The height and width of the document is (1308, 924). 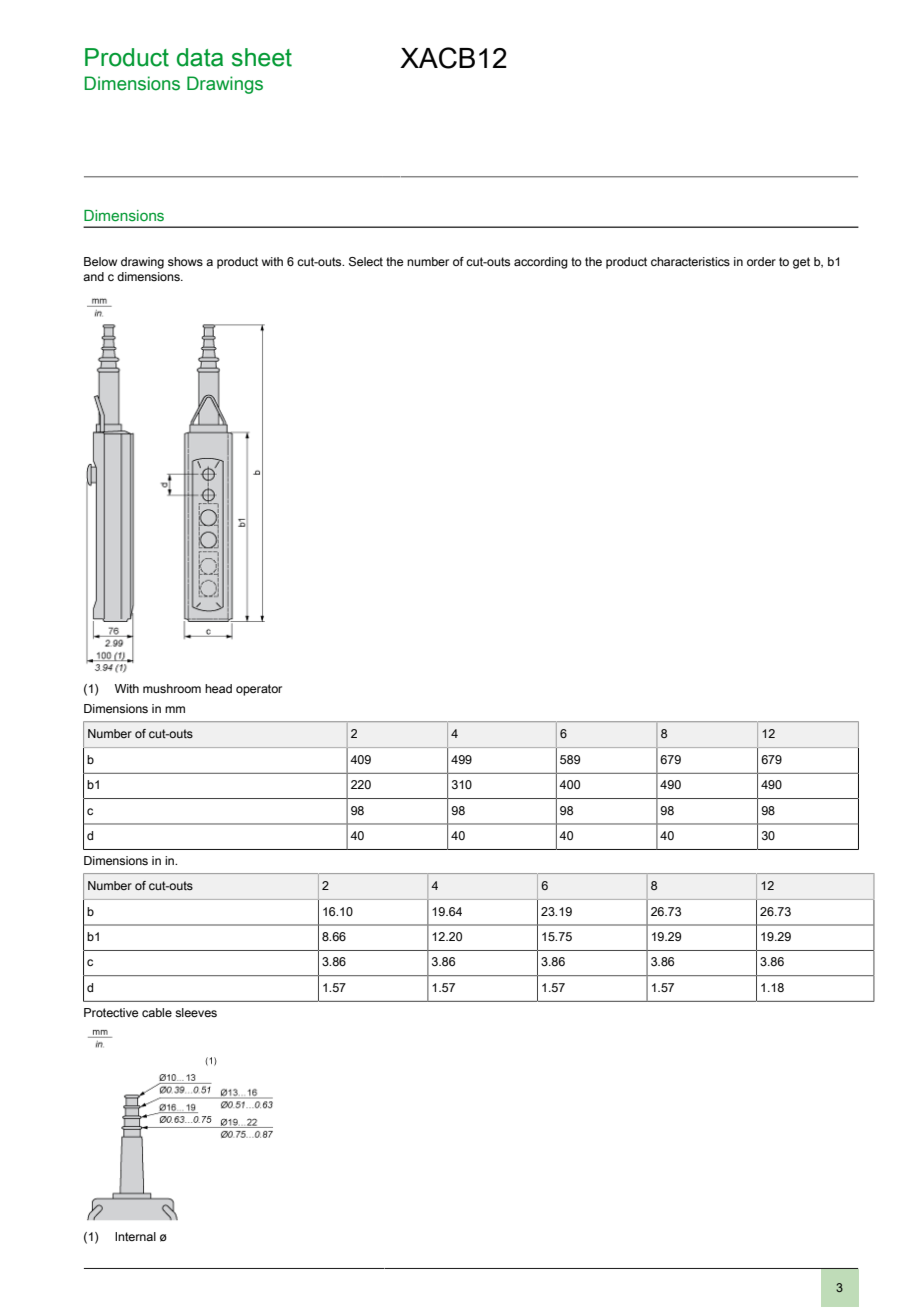 What do you see at coordinates (135, 1236) in the document?
I see `Internal` at bounding box center [135, 1236].
